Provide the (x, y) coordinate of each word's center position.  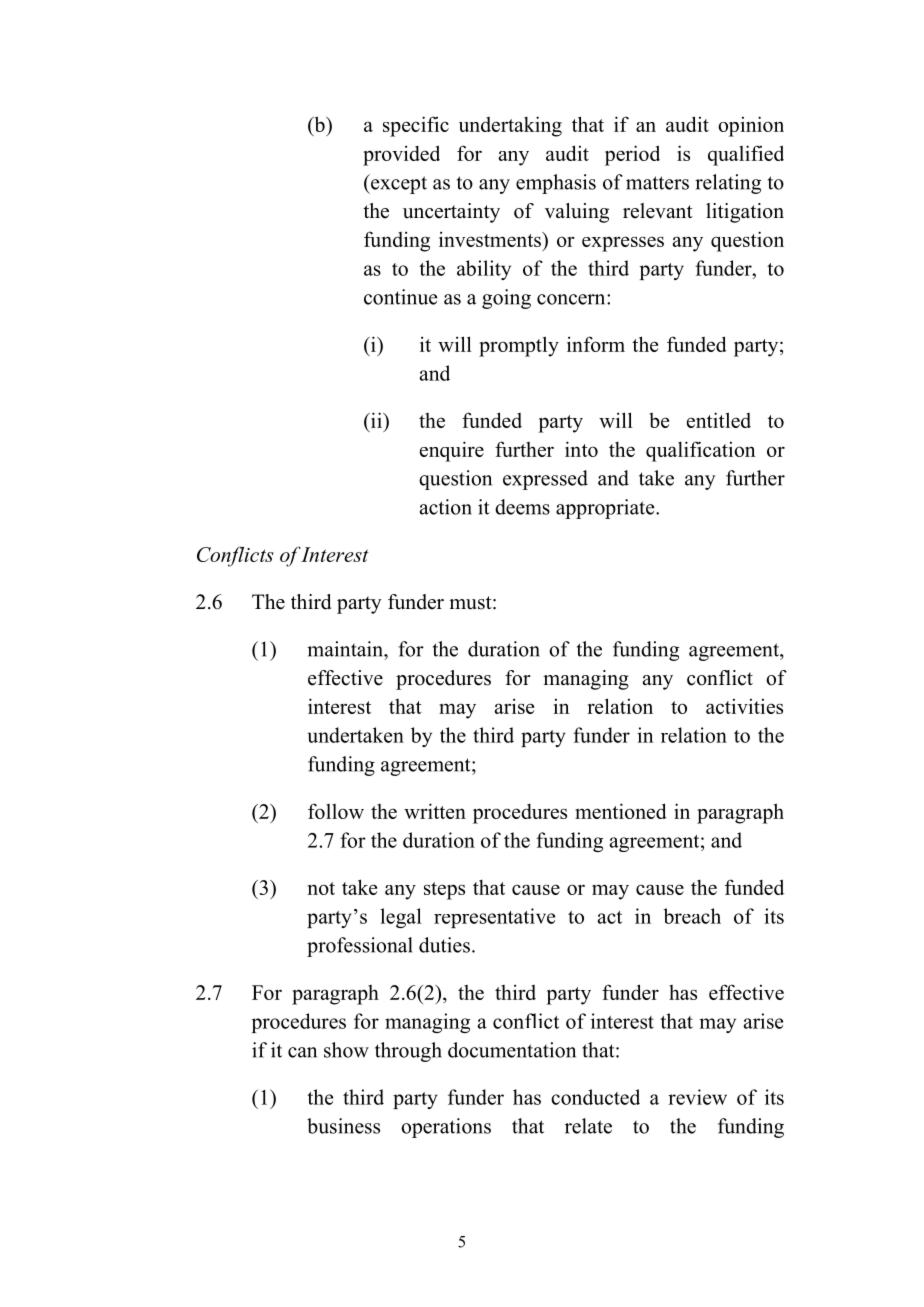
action (446, 507)
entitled (719, 420)
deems (522, 507)
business (343, 1126)
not (321, 888)
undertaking (510, 126)
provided (401, 155)
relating (728, 184)
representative (494, 918)
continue (401, 297)
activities (744, 706)
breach (692, 916)
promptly (519, 346)
